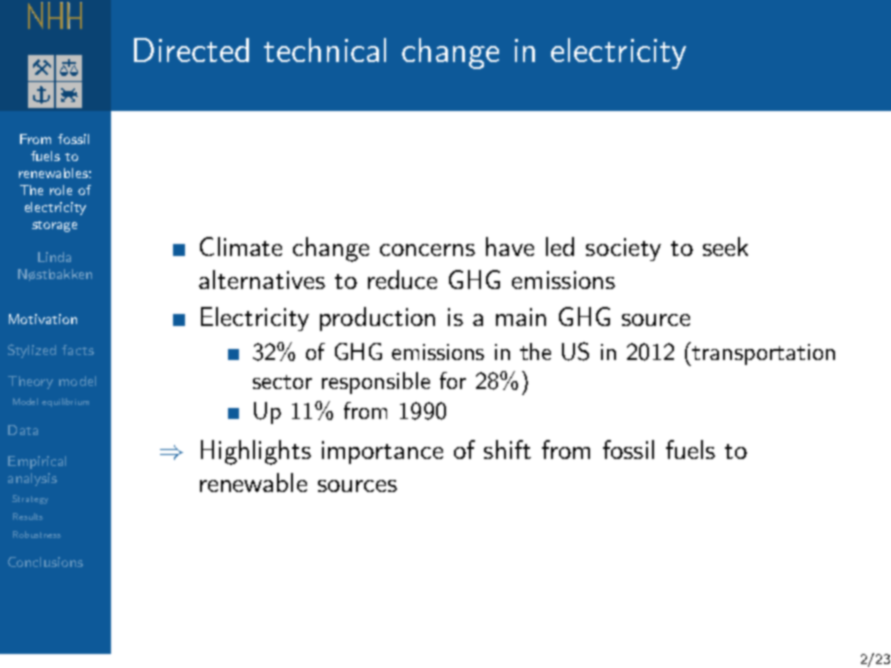 The image size is (891, 668). What do you see at coordinates (623, 249) in the screenshot?
I see `society` at bounding box center [623, 249].
